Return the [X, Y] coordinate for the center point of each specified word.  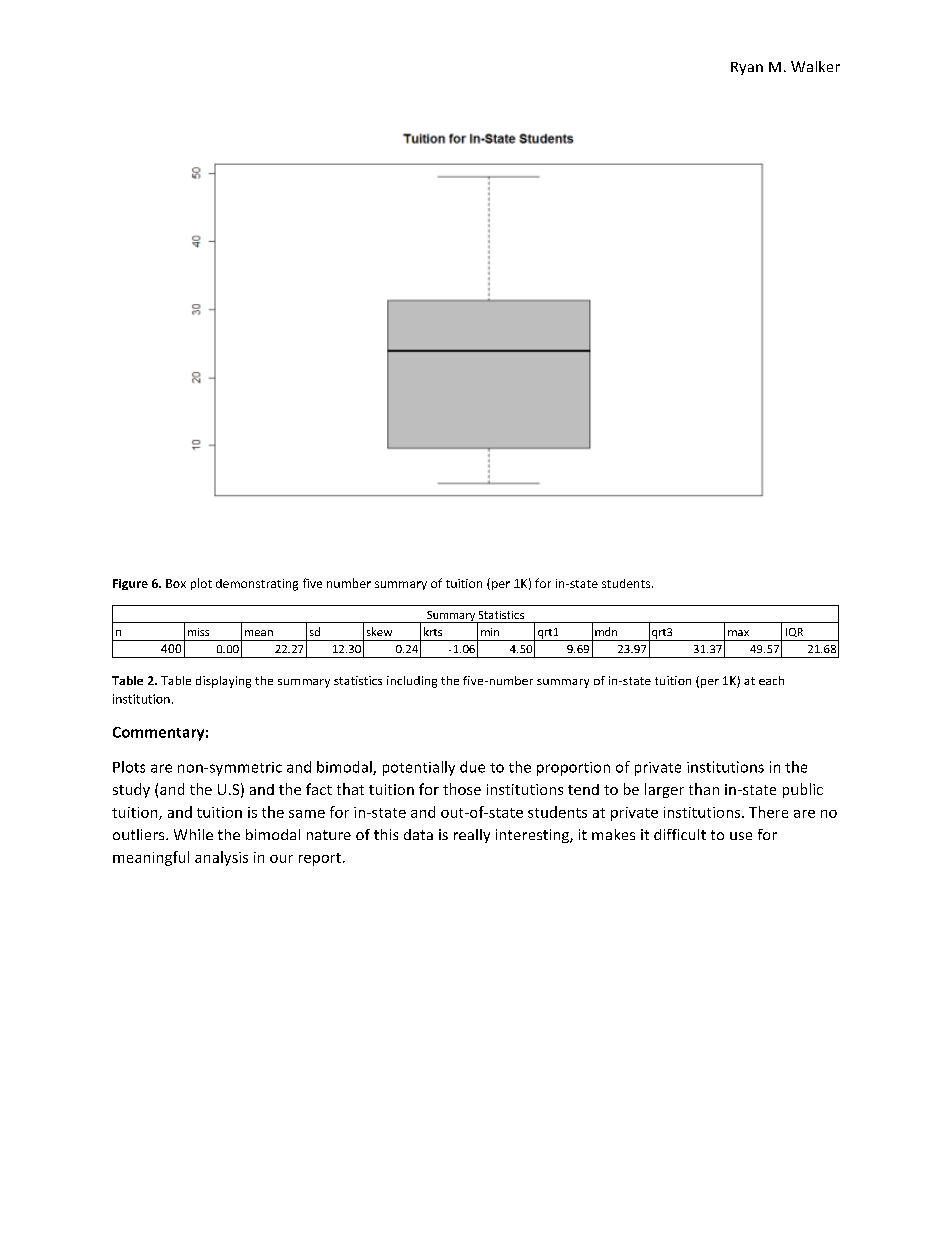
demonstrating [257, 585]
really [472, 836]
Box [176, 583]
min [490, 632]
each [771, 680]
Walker [815, 66]
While [193, 834]
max [738, 633]
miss [198, 632]
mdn [606, 631]
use [741, 836]
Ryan [747, 68]
